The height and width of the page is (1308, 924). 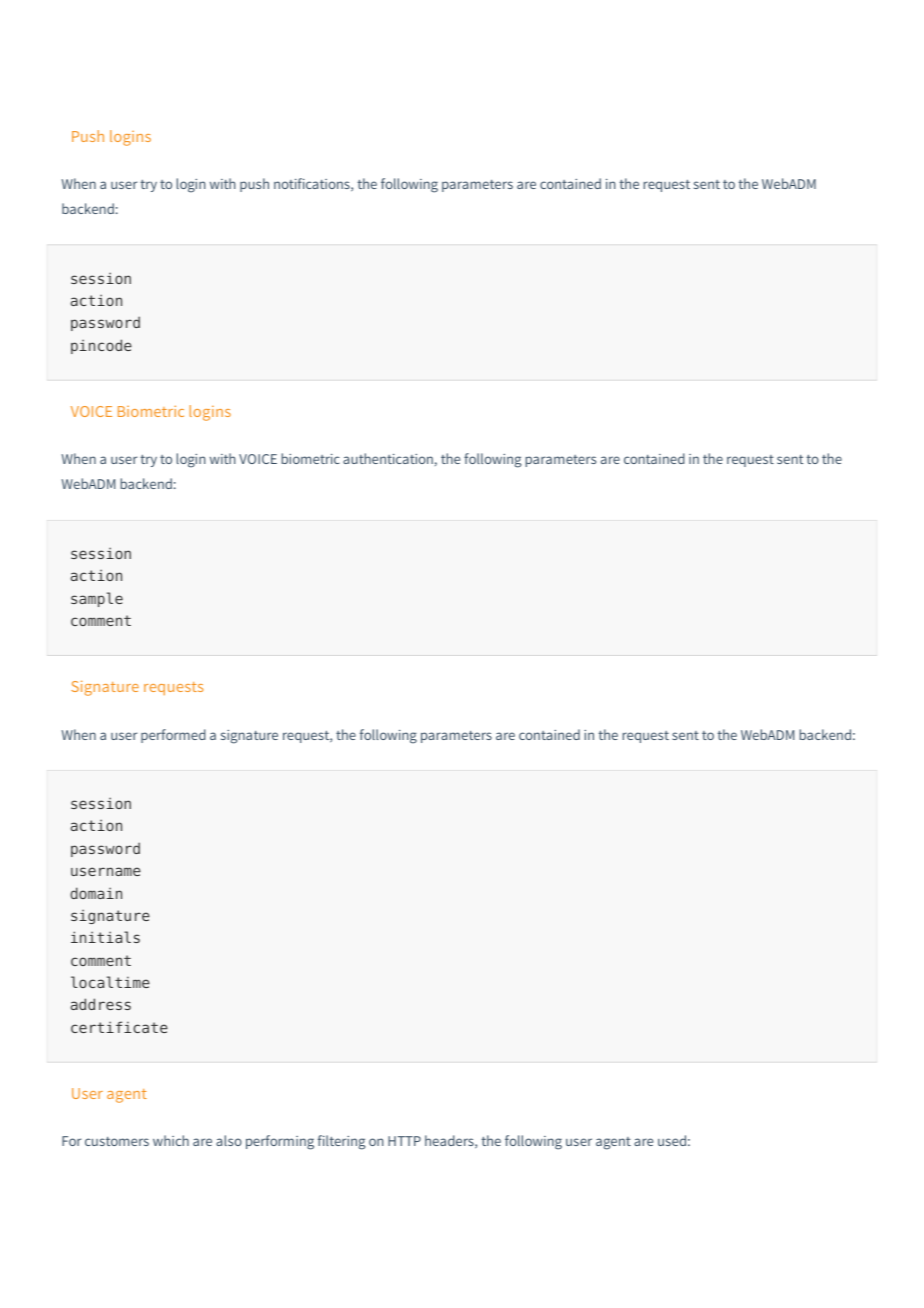 I want to click on filtering, so click(x=342, y=1142).
